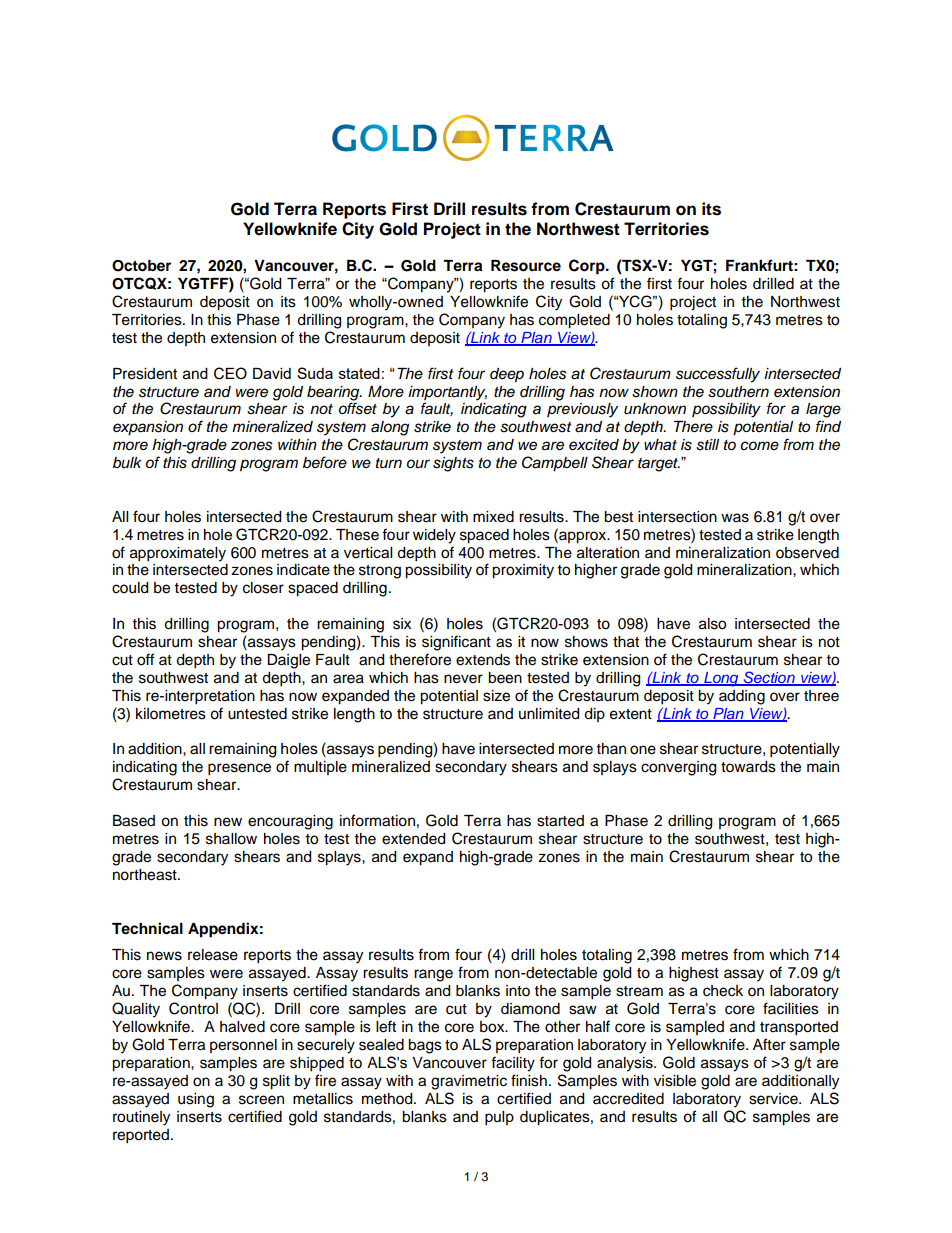  Describe the element at coordinates (413, 839) in the screenshot. I see `extended` at that location.
